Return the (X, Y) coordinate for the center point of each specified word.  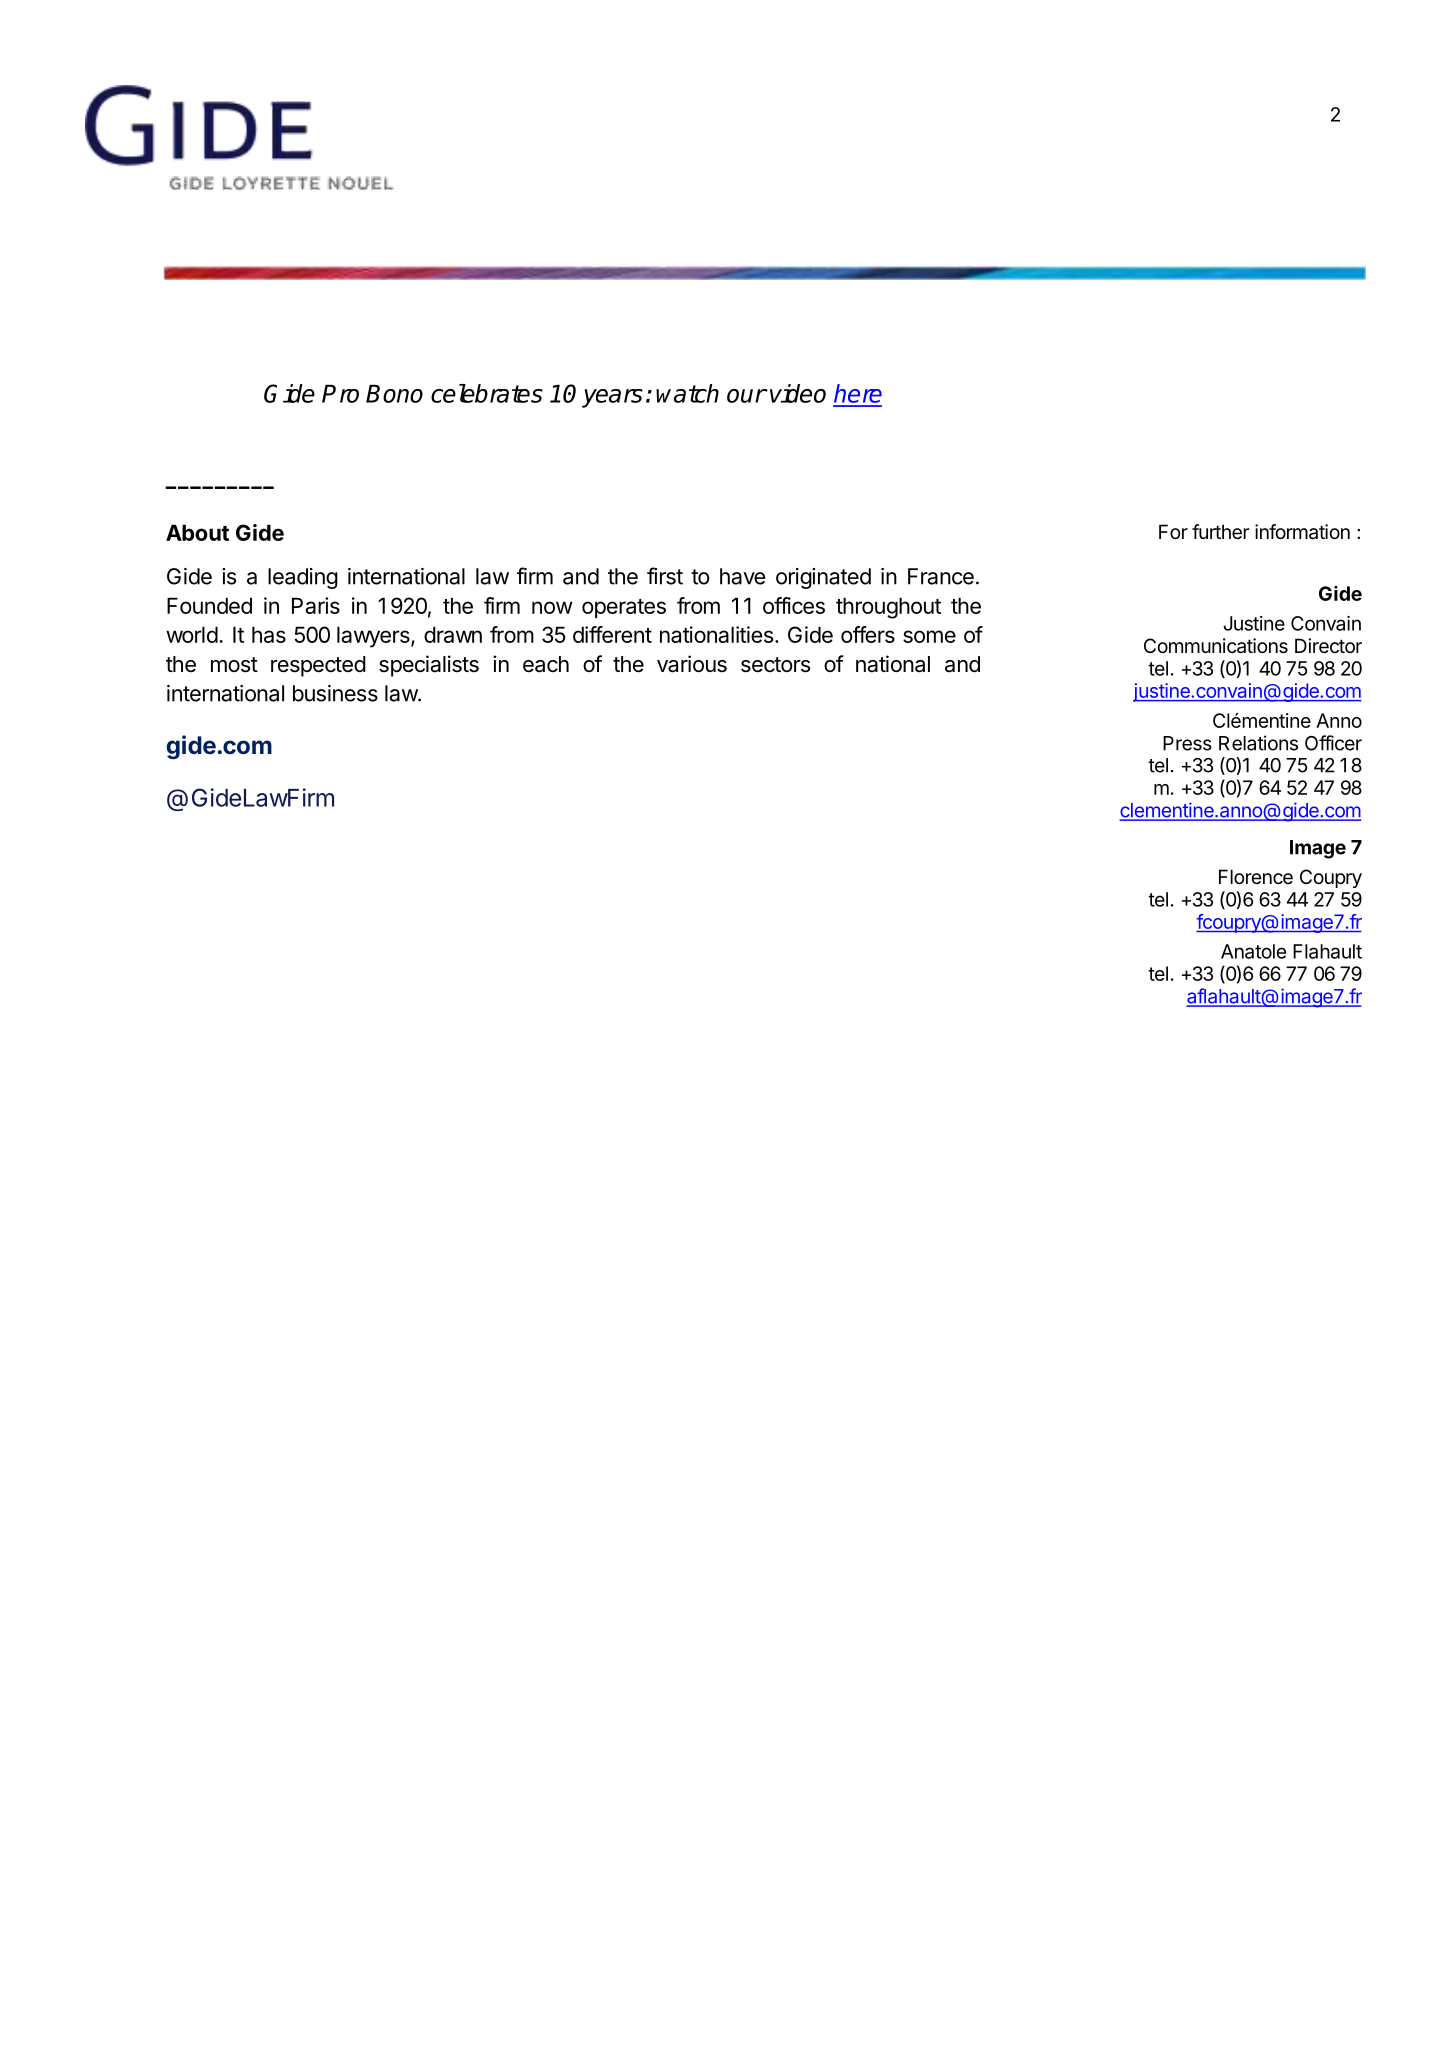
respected (318, 666)
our (746, 396)
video (798, 393)
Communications (1216, 646)
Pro (340, 394)
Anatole (1253, 951)
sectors (775, 665)
